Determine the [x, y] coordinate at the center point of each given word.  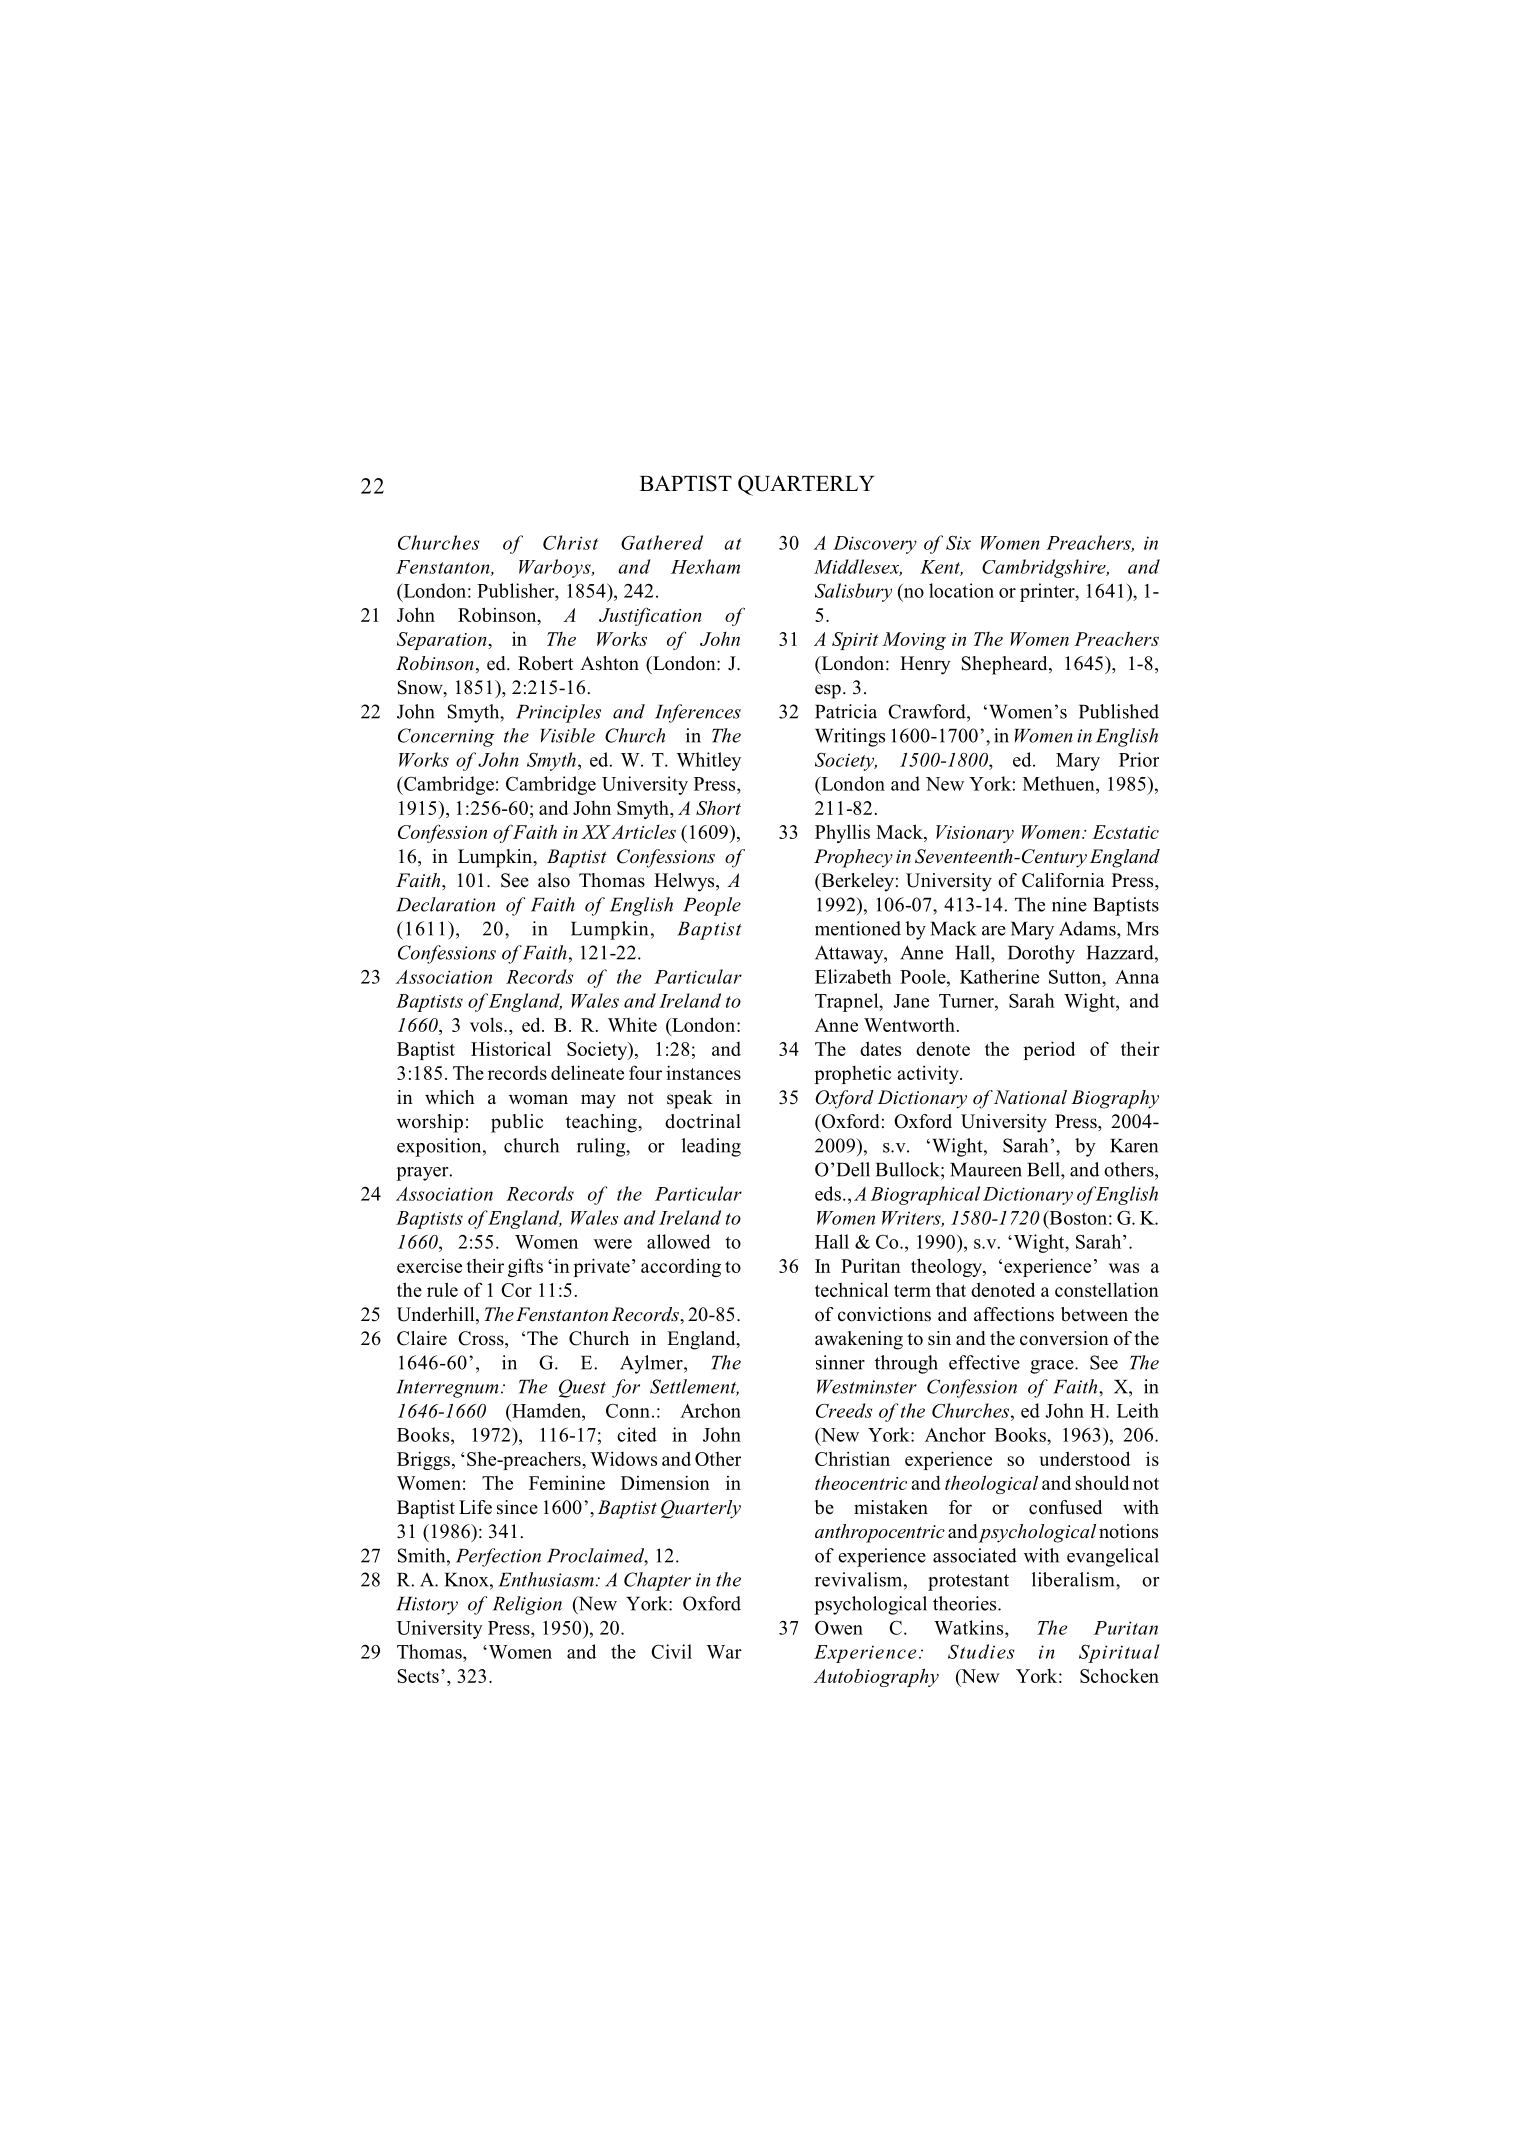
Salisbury [853, 592]
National [1030, 1097]
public [517, 1123]
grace [1053, 1367]
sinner [840, 1362]
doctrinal [703, 1121]
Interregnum [447, 1389]
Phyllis [842, 833]
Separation [443, 641]
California [1063, 880]
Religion [527, 1605]
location [961, 590]
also [554, 880]
